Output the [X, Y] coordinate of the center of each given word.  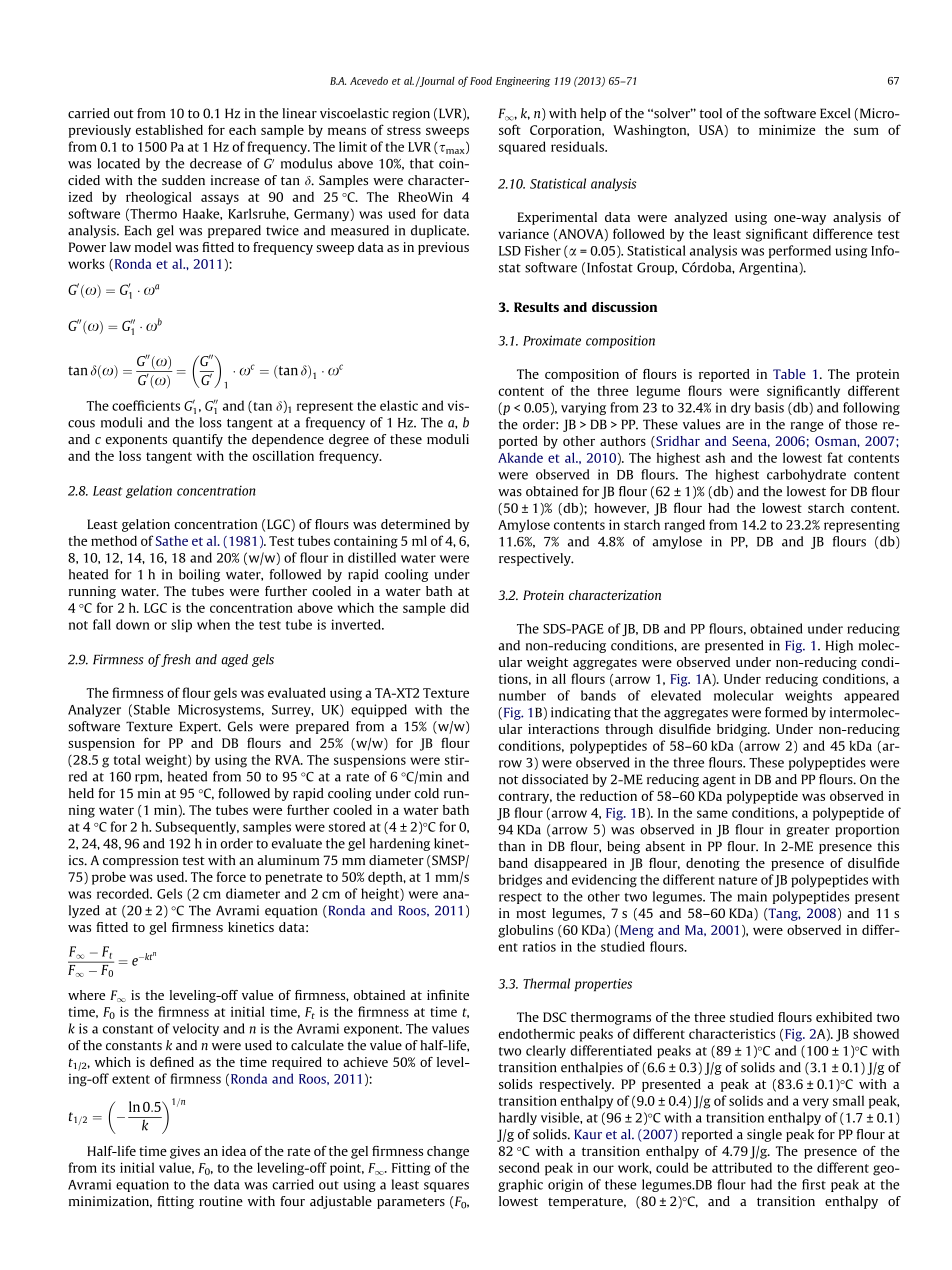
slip [181, 625]
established [169, 130]
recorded [124, 893]
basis [769, 407]
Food [481, 81]
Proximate [552, 340]
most [531, 913]
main [752, 896]
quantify [198, 440]
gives [185, 1152]
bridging [743, 730]
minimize [787, 130]
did [459, 607]
